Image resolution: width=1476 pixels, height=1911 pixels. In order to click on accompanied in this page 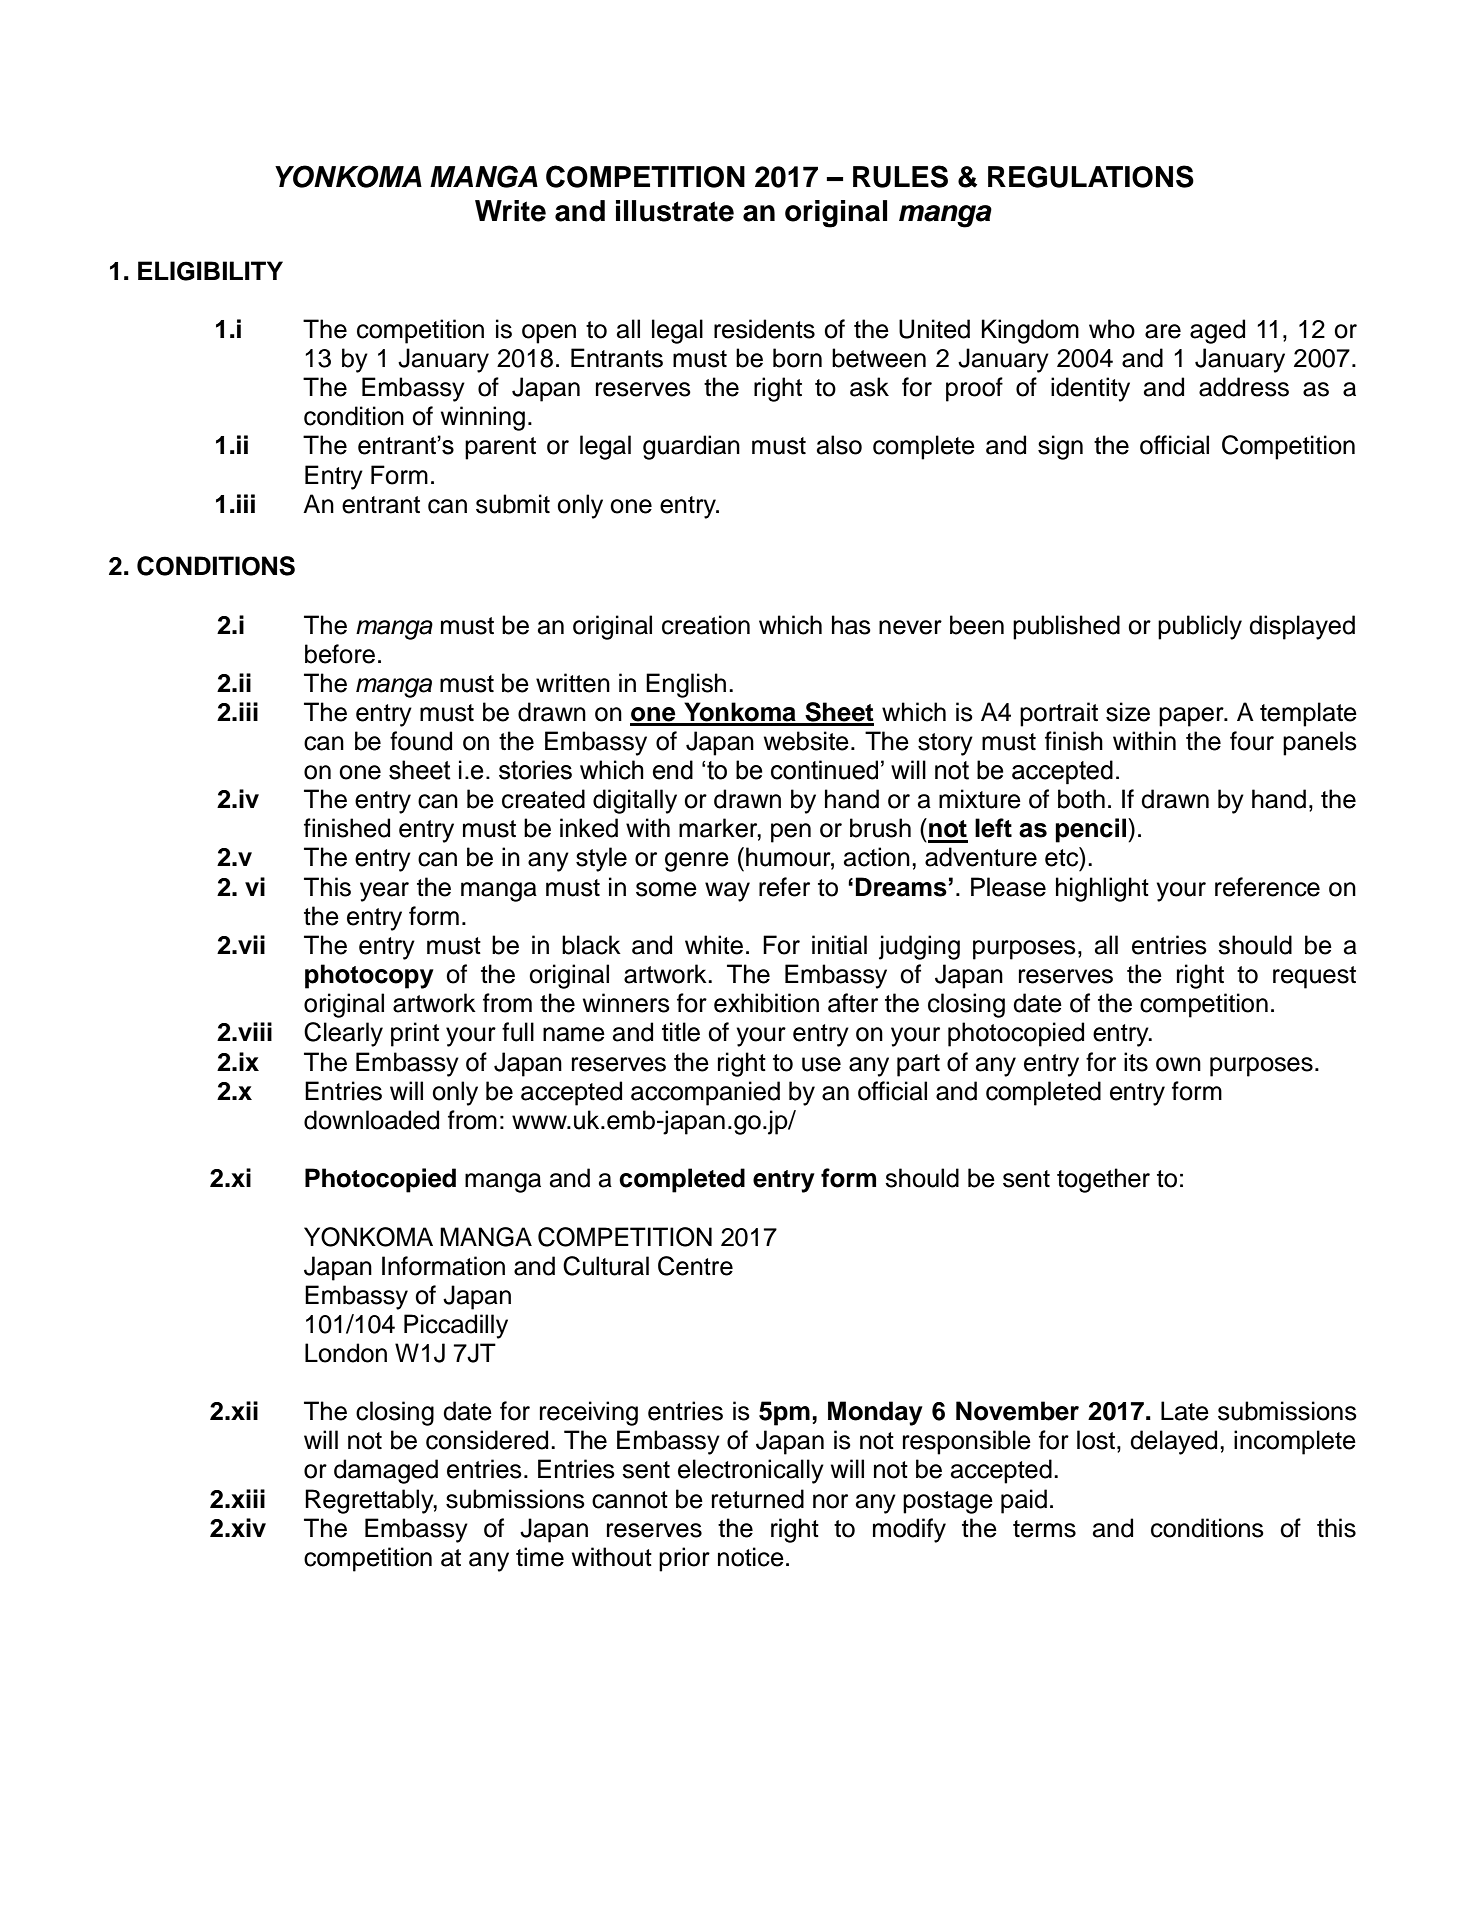, I will do `click(705, 1093)`.
